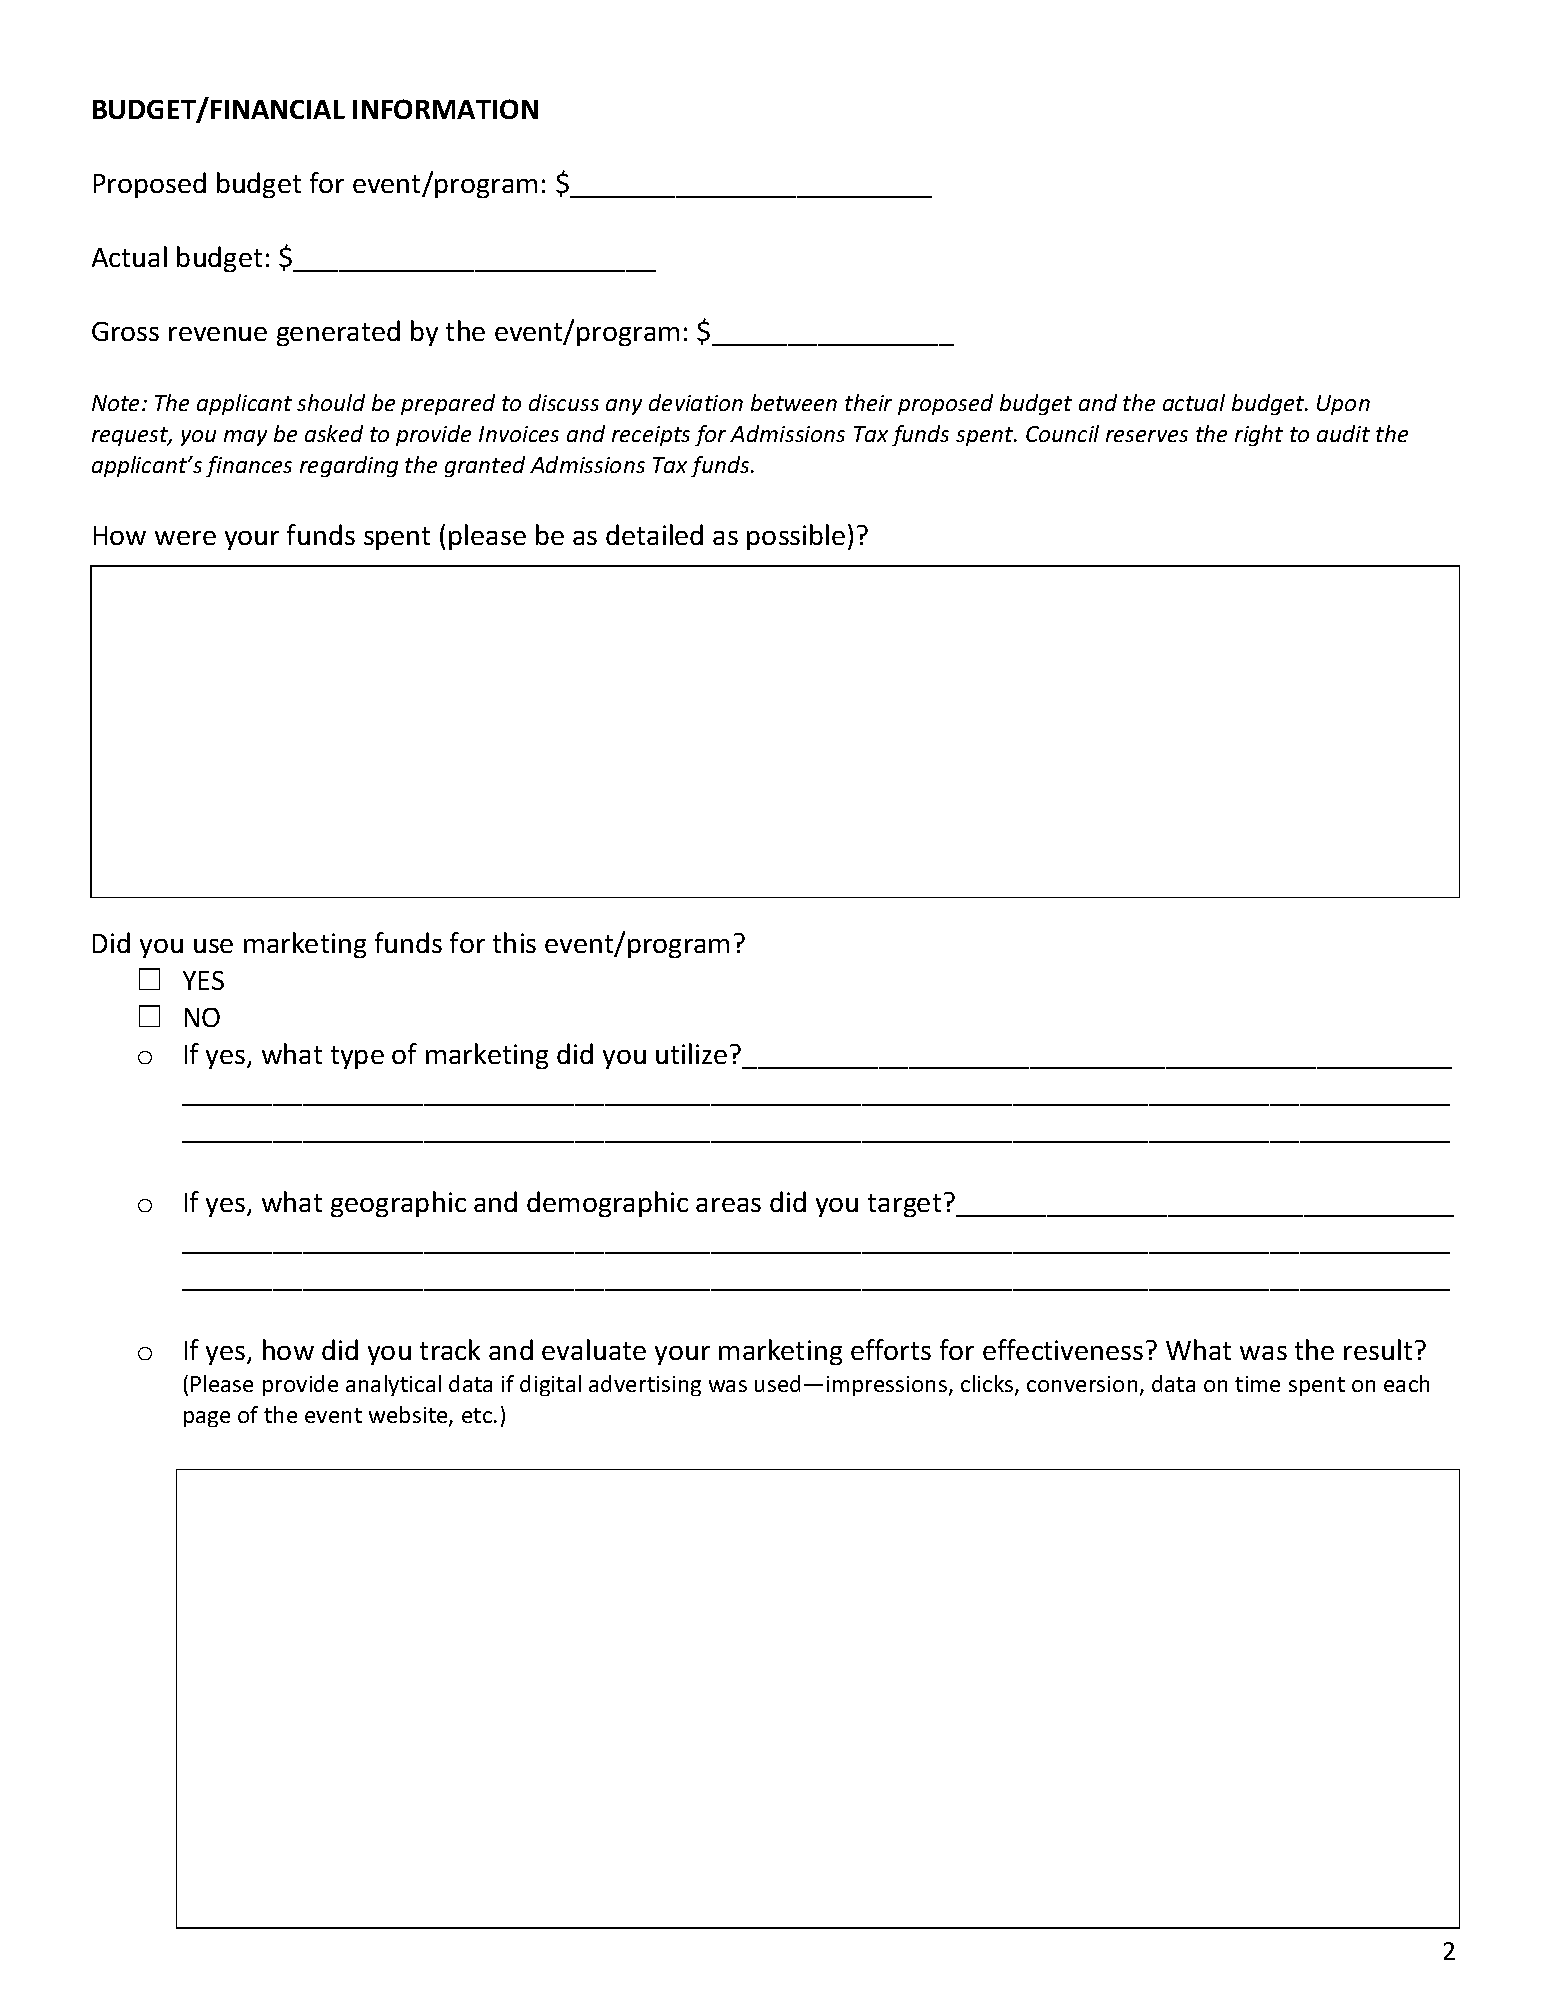 The height and width of the screenshot is (2002, 1547). I want to click on this, so click(514, 942).
